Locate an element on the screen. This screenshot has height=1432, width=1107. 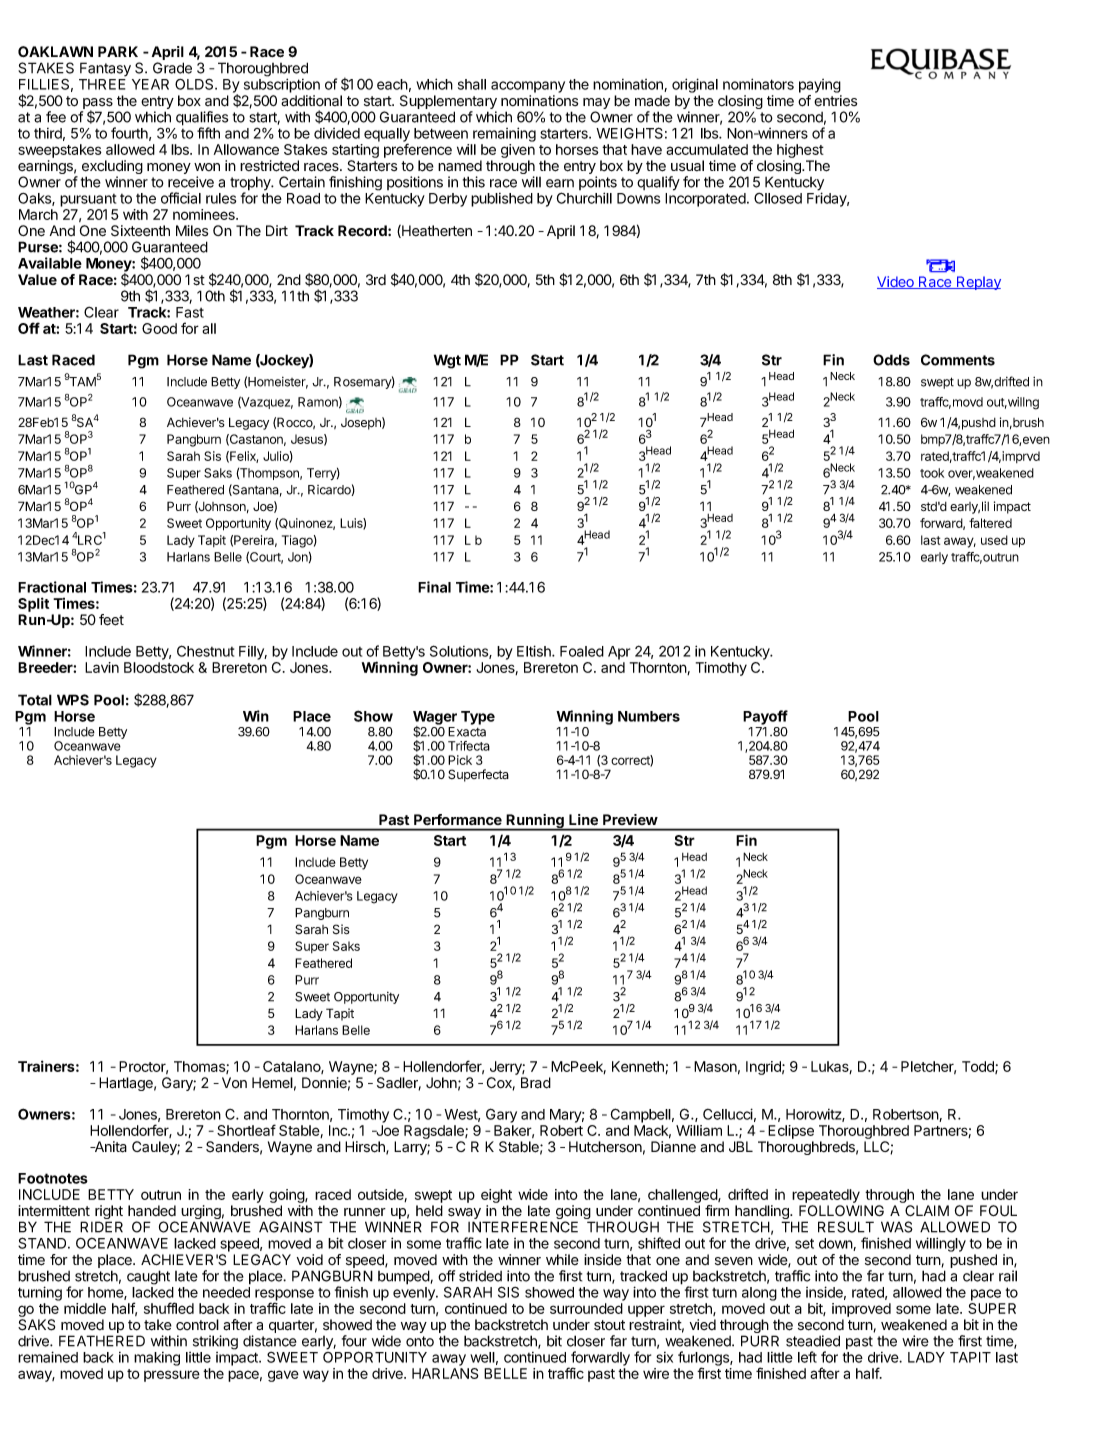
Todd is located at coordinates (979, 1067).
